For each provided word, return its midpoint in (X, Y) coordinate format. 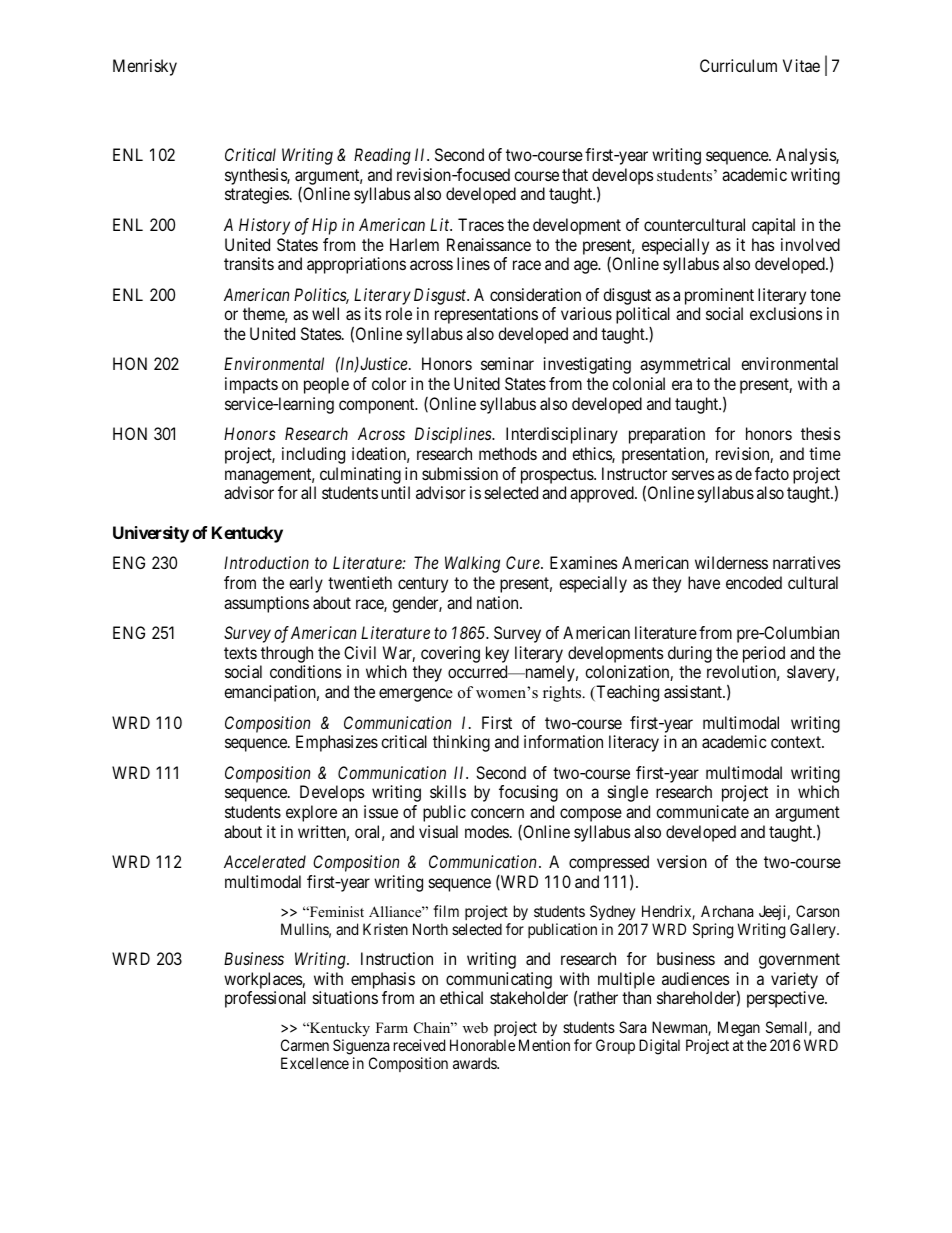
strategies (257, 195)
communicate (702, 811)
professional (265, 999)
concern (497, 813)
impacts (251, 385)
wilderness (731, 562)
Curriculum (738, 65)
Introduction (266, 562)
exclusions (786, 313)
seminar (507, 363)
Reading (382, 156)
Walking (472, 564)
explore (311, 813)
